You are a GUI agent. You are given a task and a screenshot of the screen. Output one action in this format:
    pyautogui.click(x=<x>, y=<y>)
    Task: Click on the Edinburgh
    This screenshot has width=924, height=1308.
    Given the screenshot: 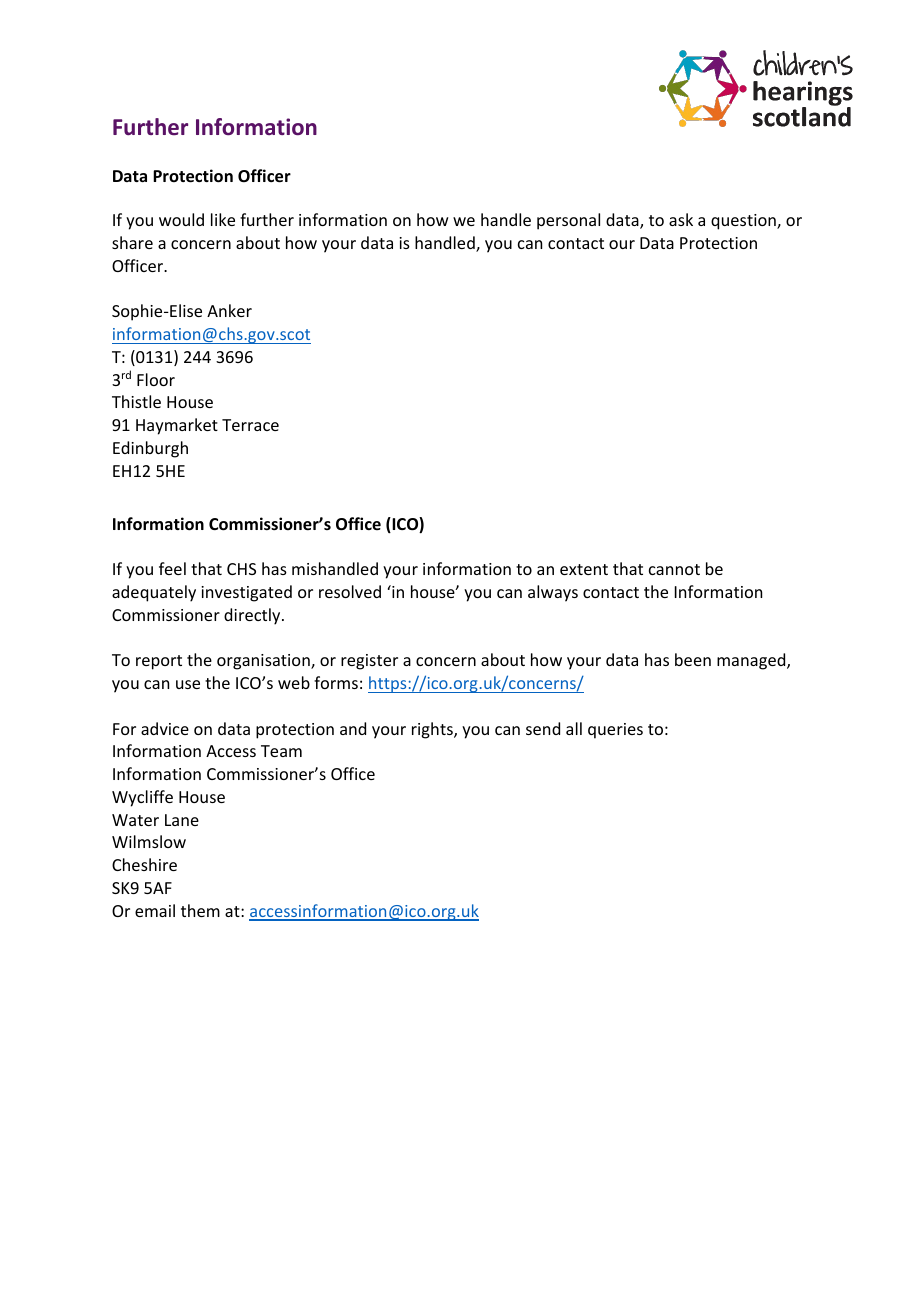 What is the action you would take?
    pyautogui.click(x=150, y=449)
